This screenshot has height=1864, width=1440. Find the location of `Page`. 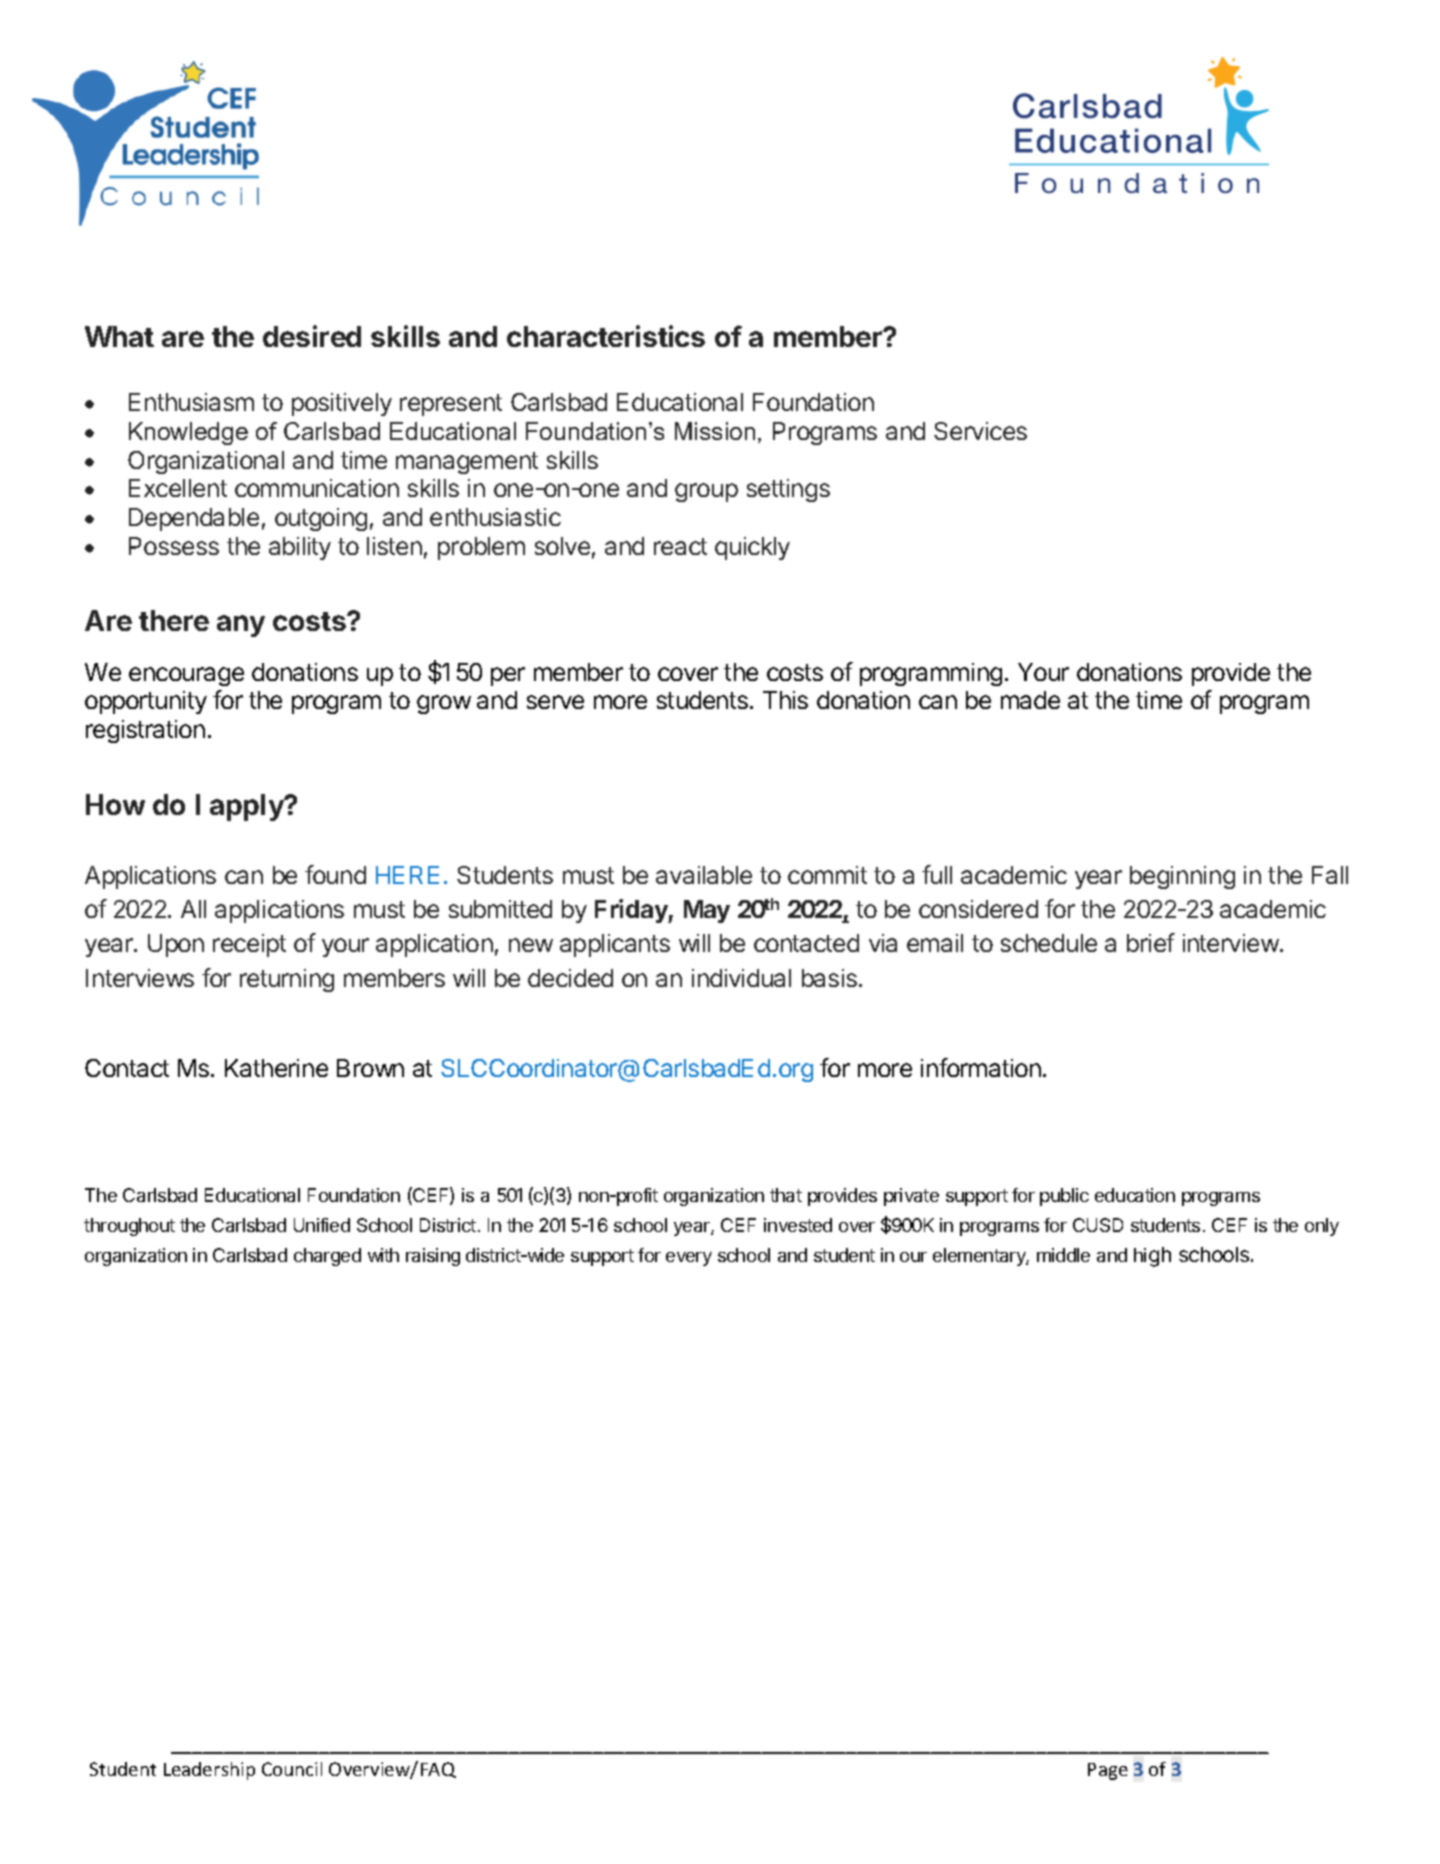

Page is located at coordinates (1108, 1771).
